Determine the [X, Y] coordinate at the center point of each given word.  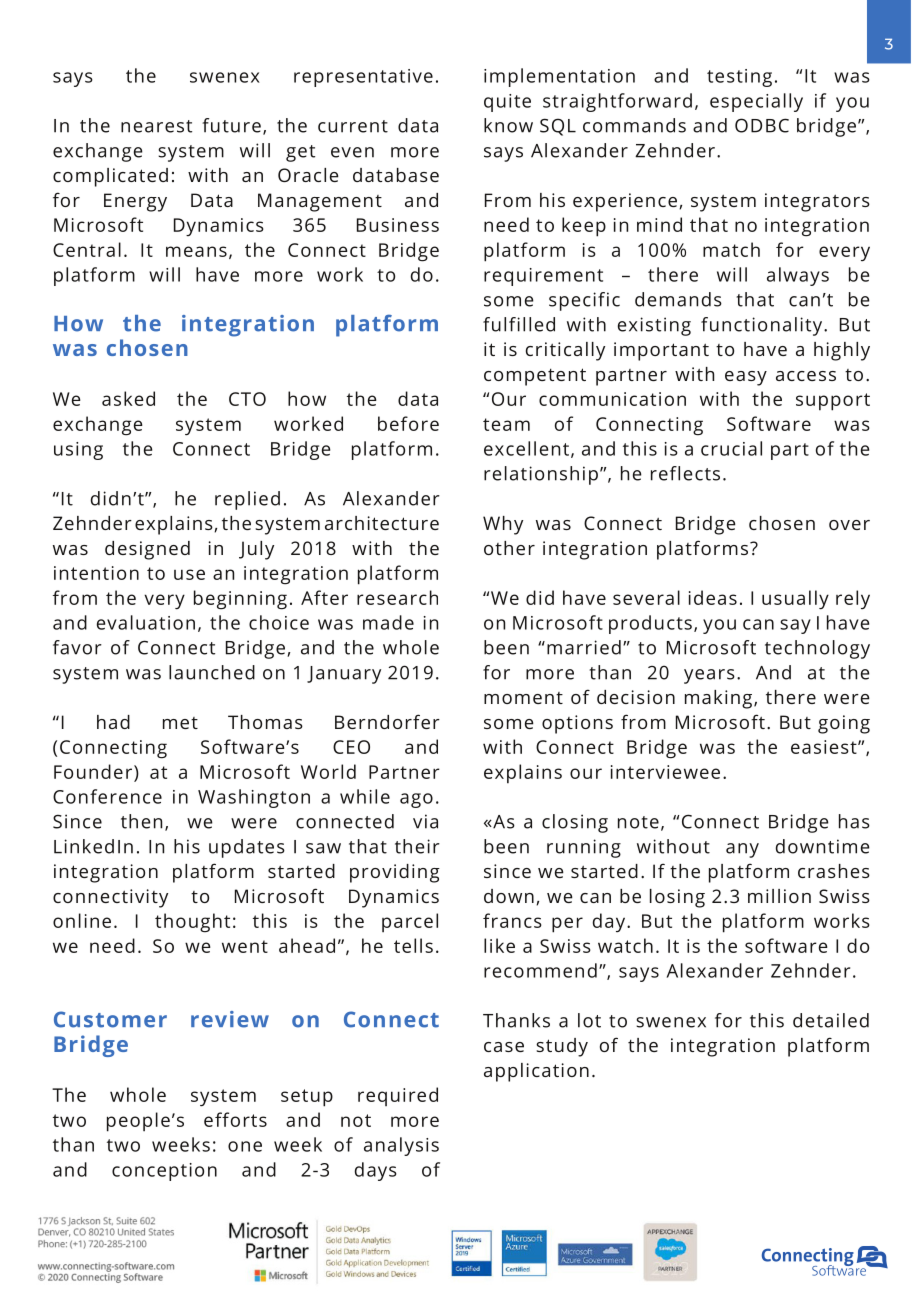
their [417, 846]
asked [128, 398]
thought [192, 923]
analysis [401, 1146]
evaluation [146, 622]
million [779, 896]
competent [535, 377]
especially [756, 102]
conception [164, 1172]
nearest [156, 126]
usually [795, 599]
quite [507, 103]
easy [746, 378]
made [388, 622]
